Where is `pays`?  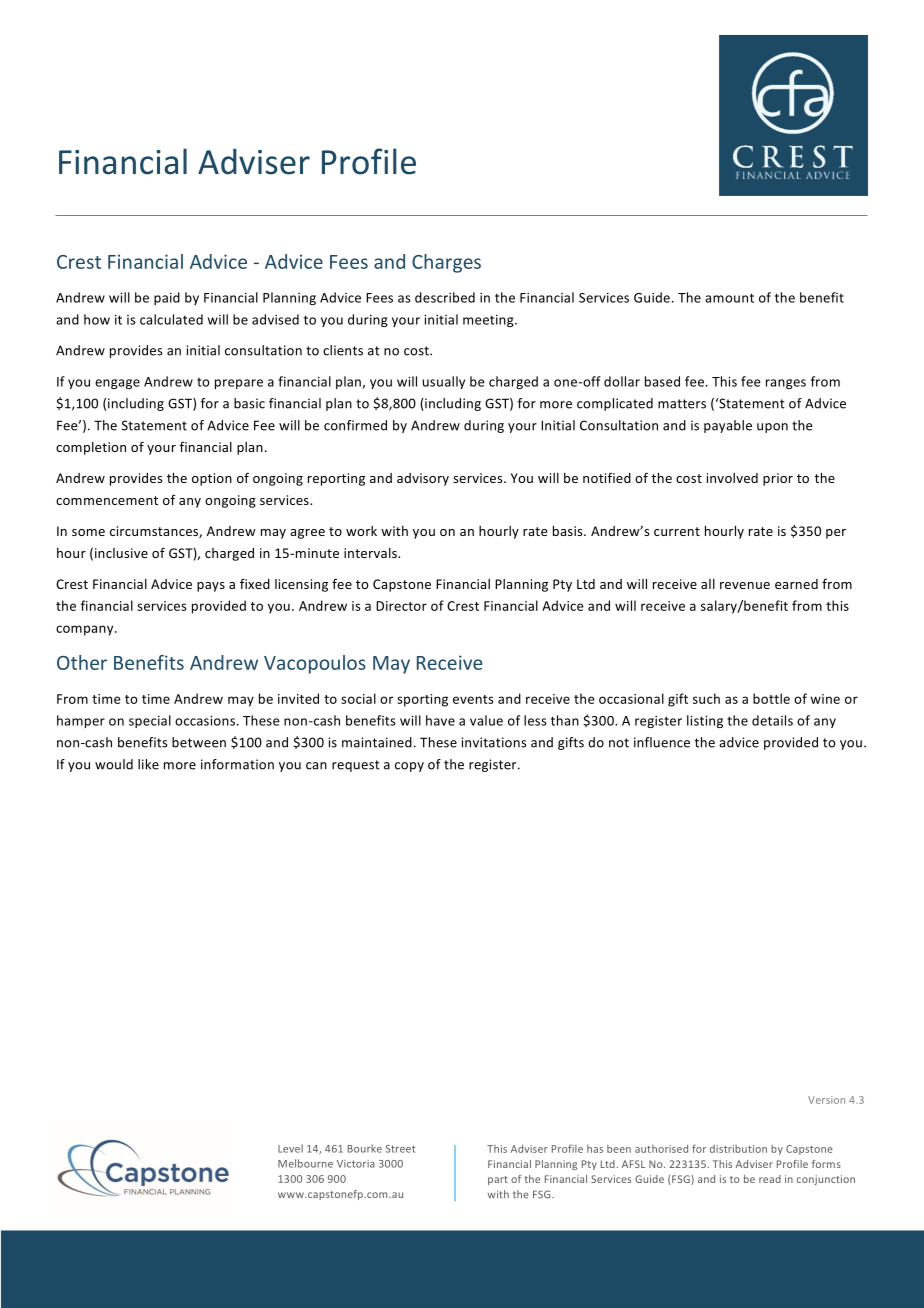
pays is located at coordinates (211, 587).
